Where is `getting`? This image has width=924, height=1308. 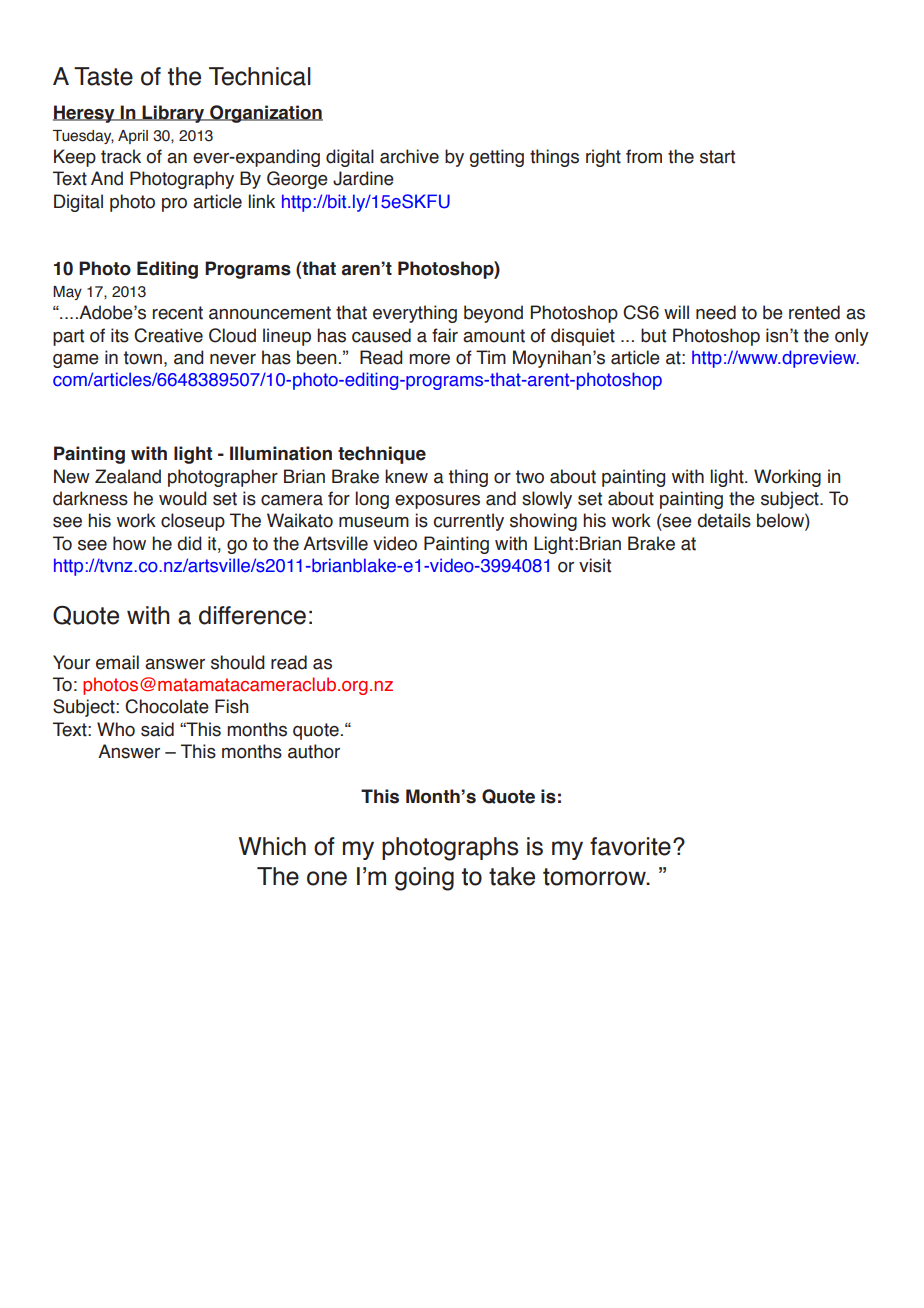
getting is located at coordinates (497, 158).
